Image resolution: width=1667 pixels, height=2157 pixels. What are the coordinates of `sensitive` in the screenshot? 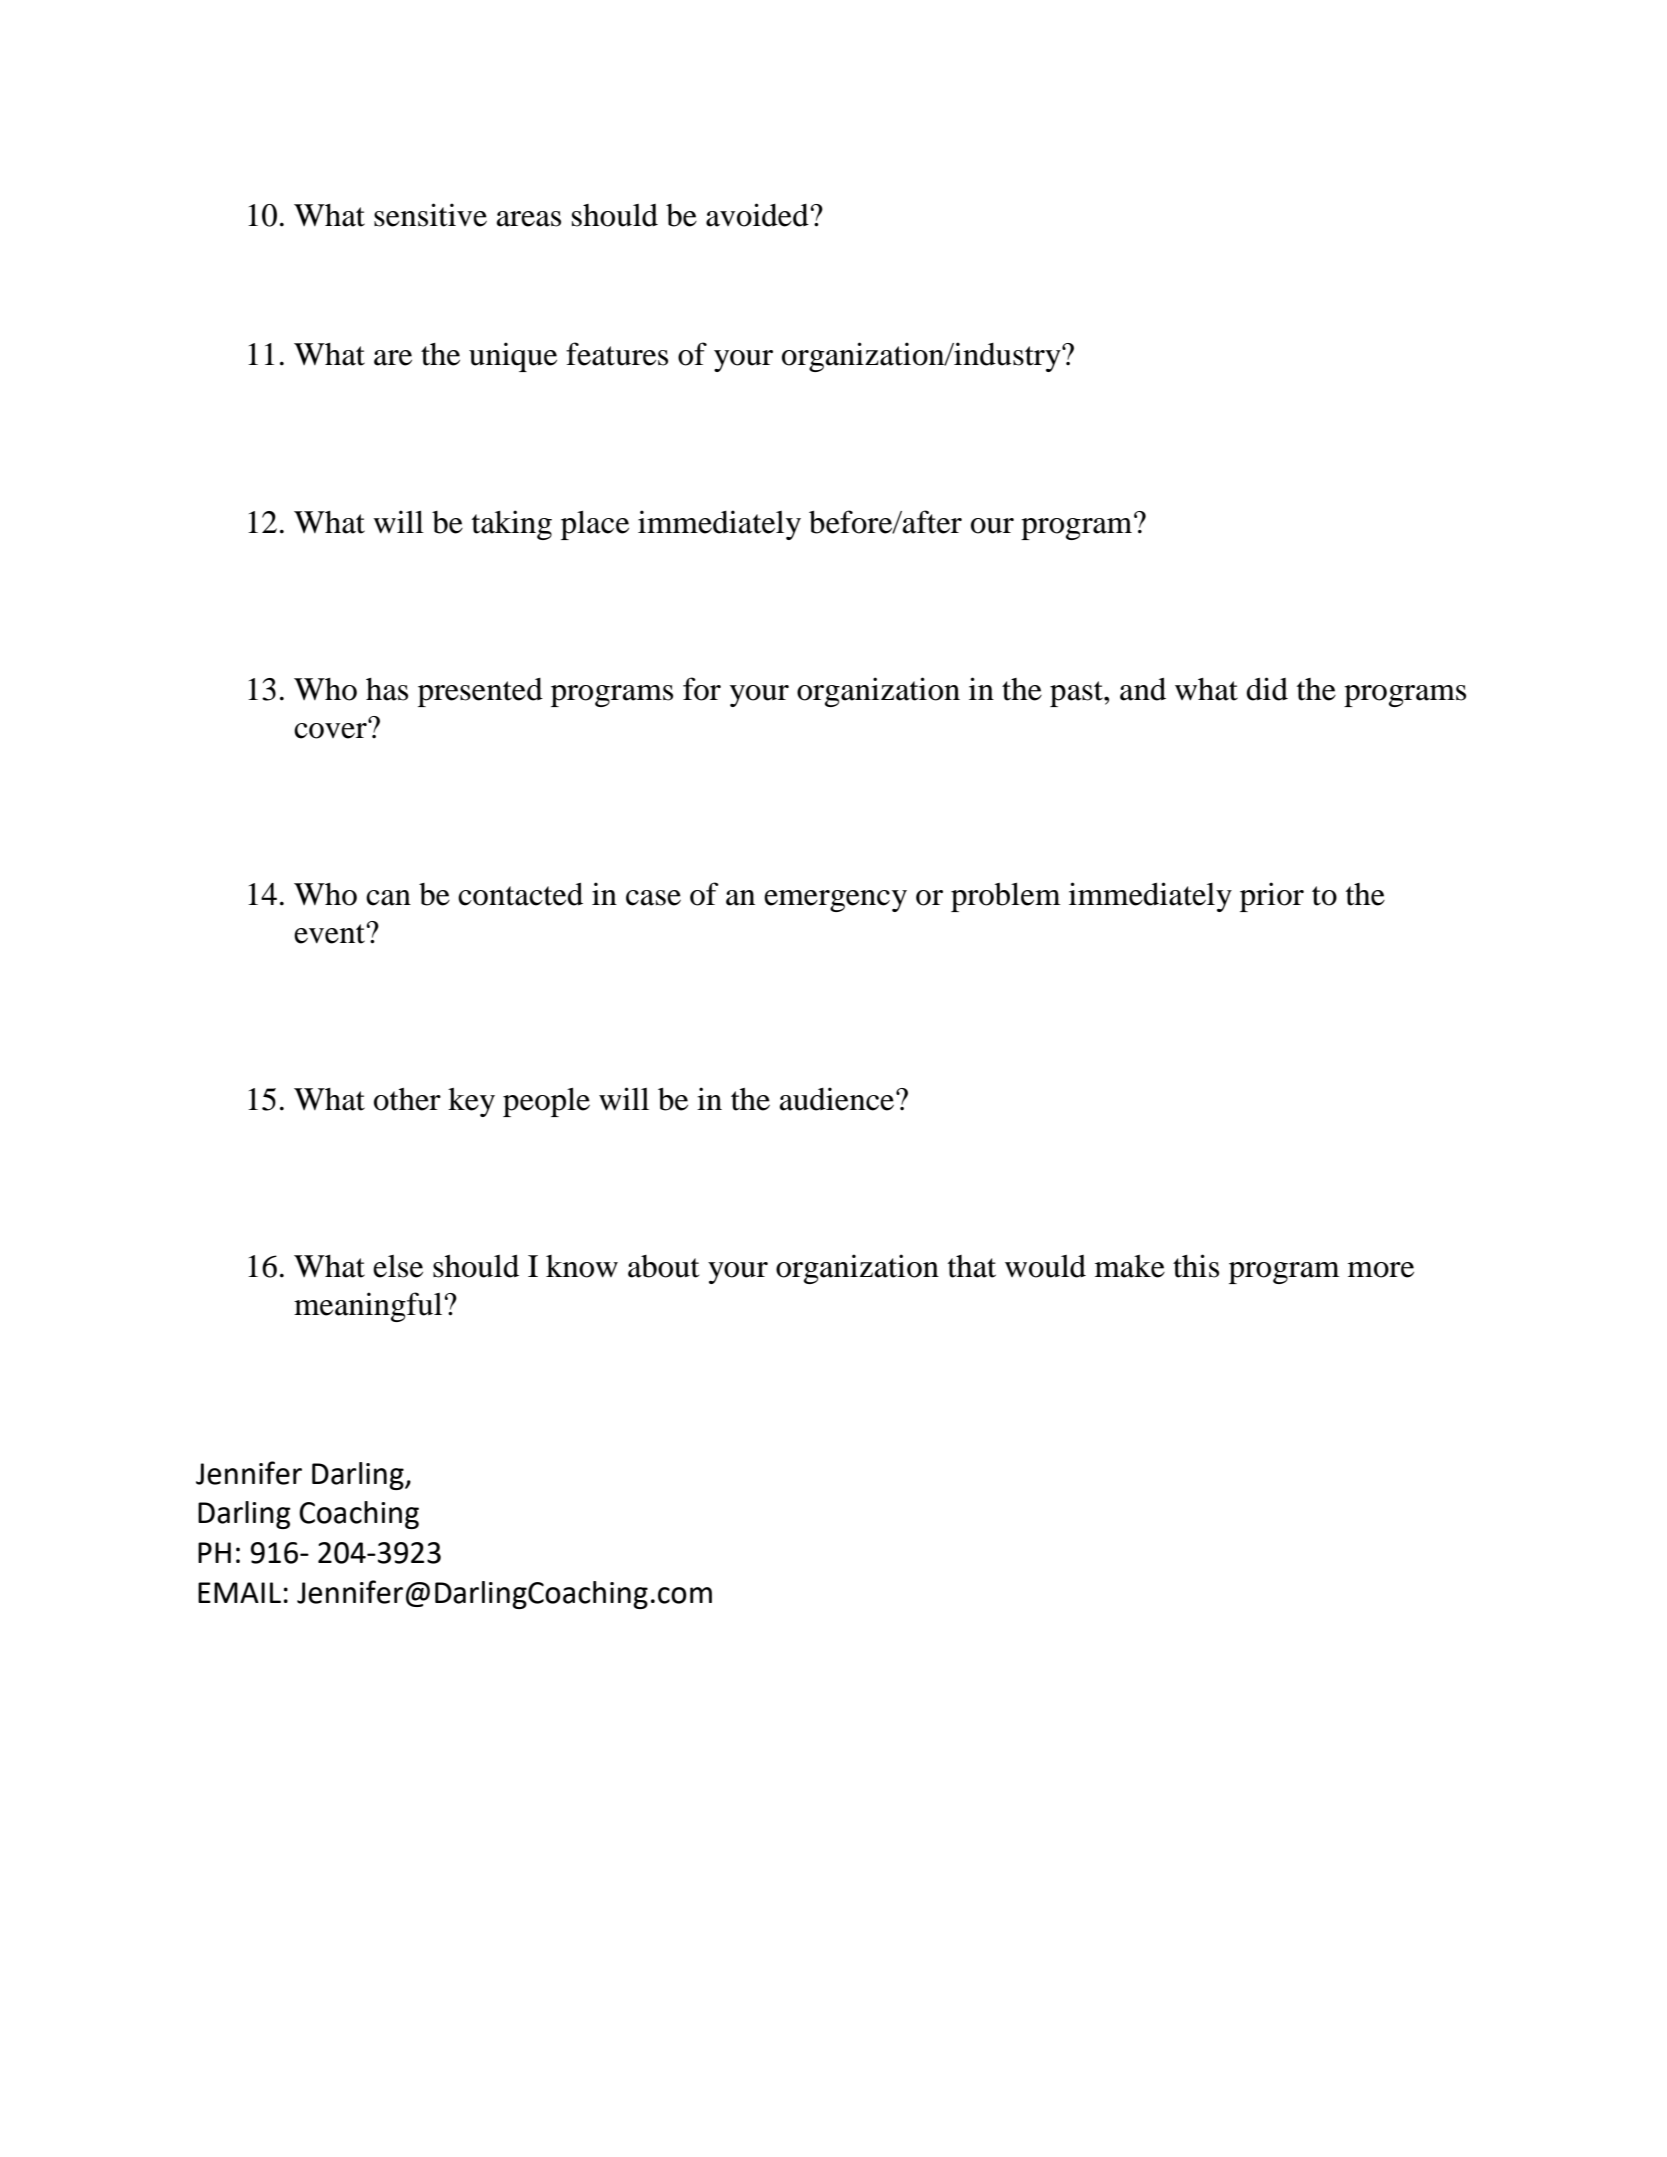 It's located at (430, 215).
